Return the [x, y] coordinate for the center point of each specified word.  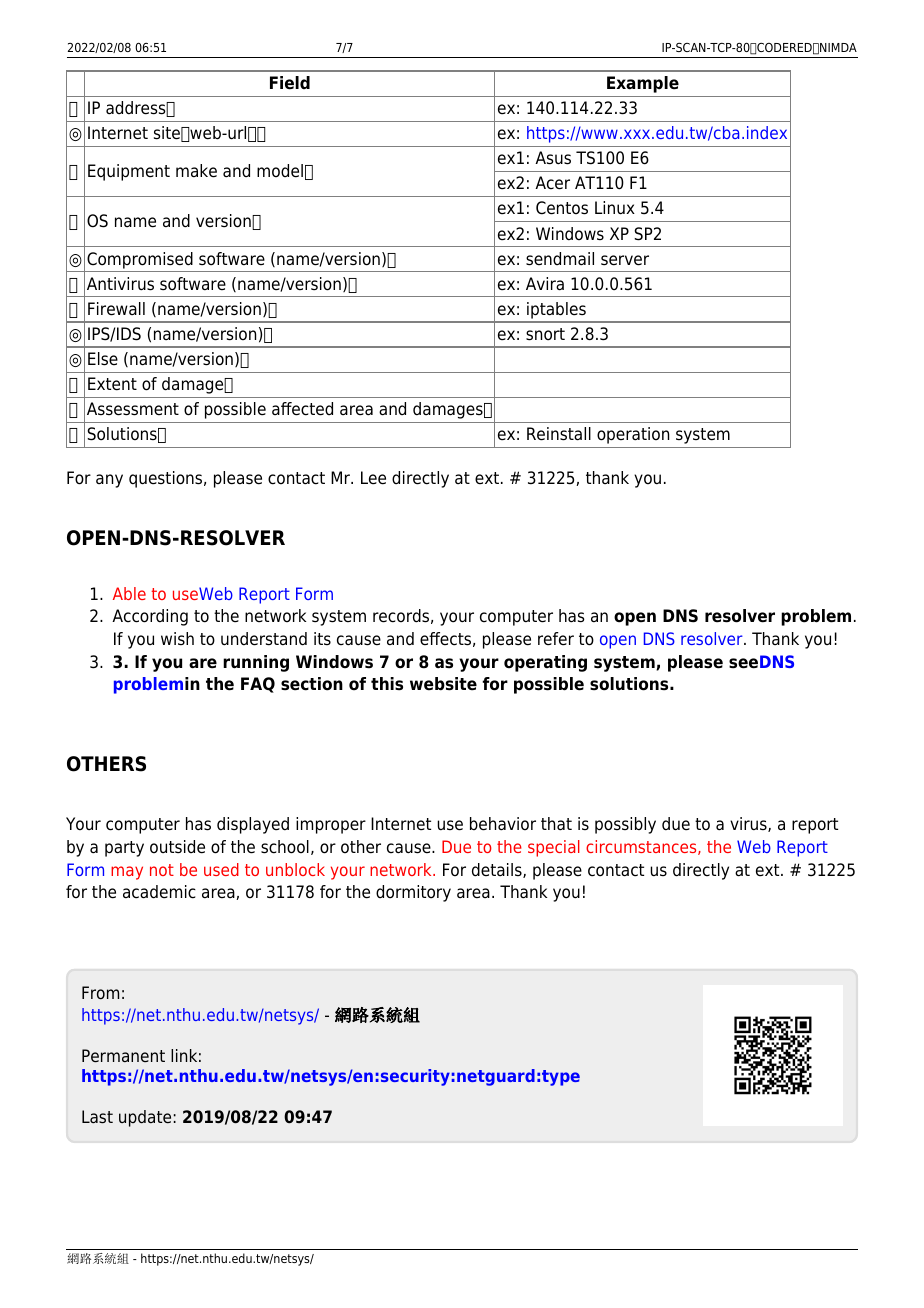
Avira [545, 284]
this [387, 684]
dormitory [413, 893]
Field [290, 83]
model [280, 171]
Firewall [116, 309]
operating [545, 663]
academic [159, 892]
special [554, 848]
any [109, 481]
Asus [553, 158]
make [196, 171]
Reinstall [559, 434]
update [145, 1118]
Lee [373, 478]
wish [177, 638]
